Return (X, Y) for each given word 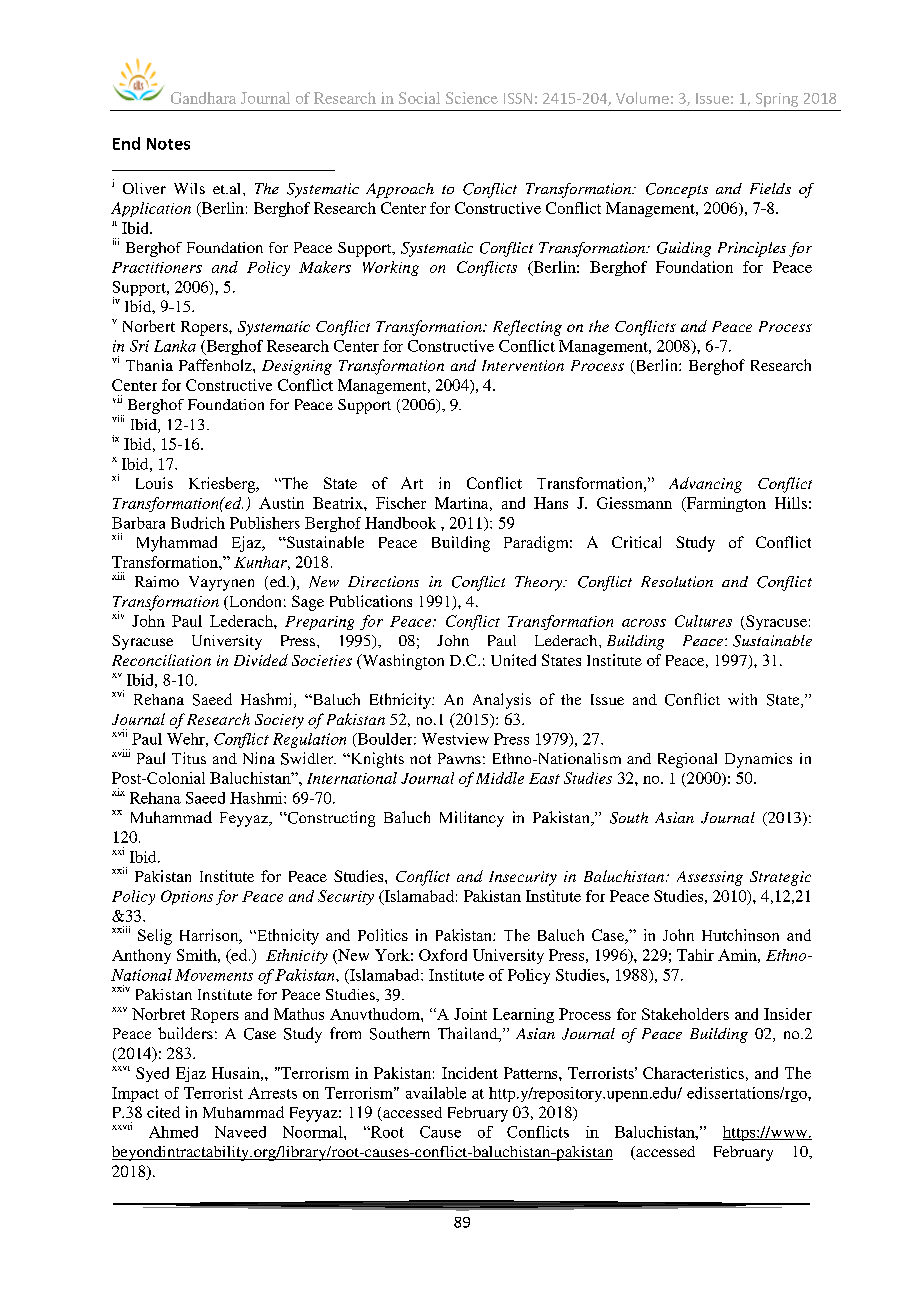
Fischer (401, 503)
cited (163, 1112)
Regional (687, 760)
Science (472, 98)
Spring (777, 100)
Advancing (705, 485)
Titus (189, 758)
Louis (154, 483)
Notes (168, 144)
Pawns (459, 758)
